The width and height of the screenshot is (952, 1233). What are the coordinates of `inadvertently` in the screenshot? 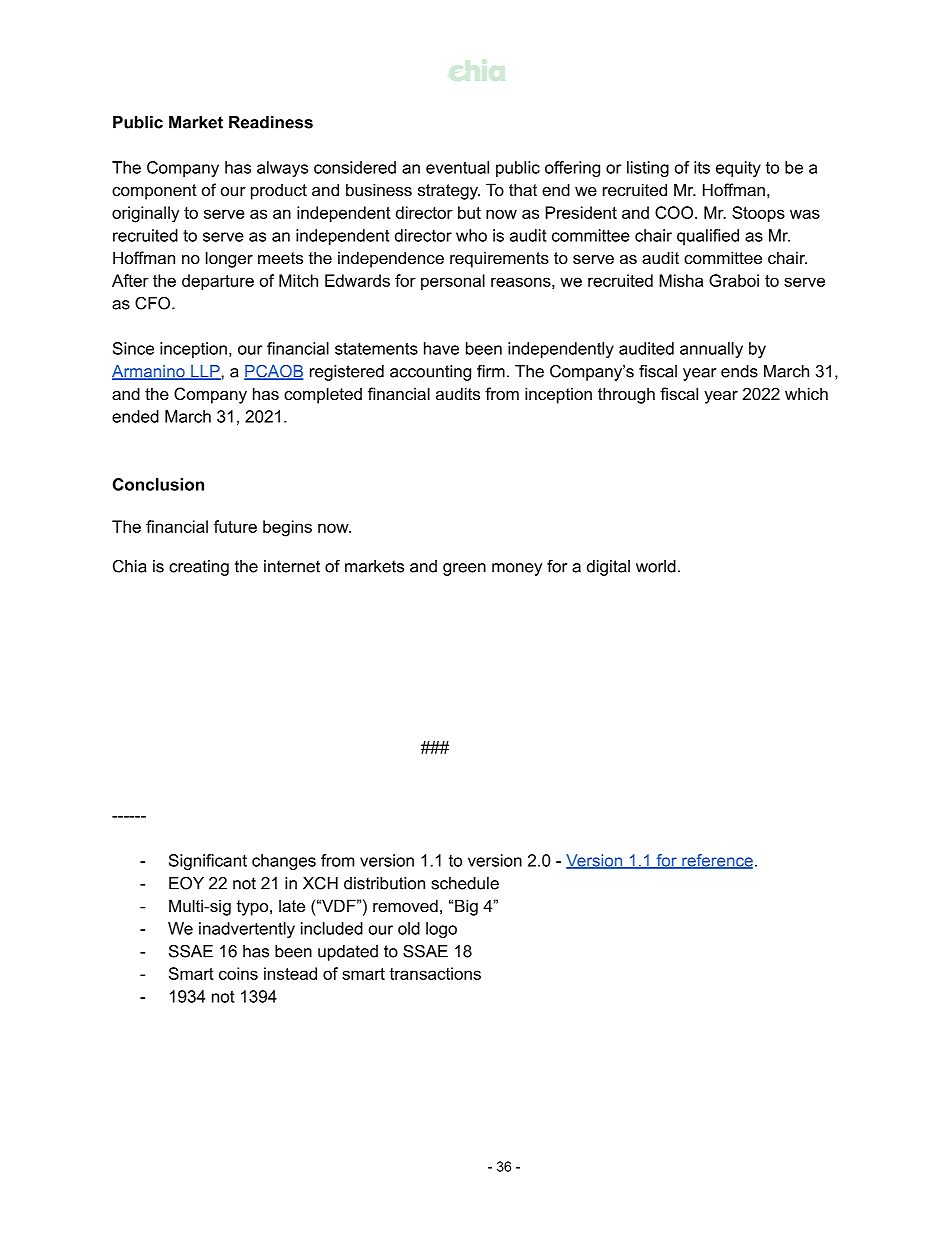 It's located at (247, 930).
